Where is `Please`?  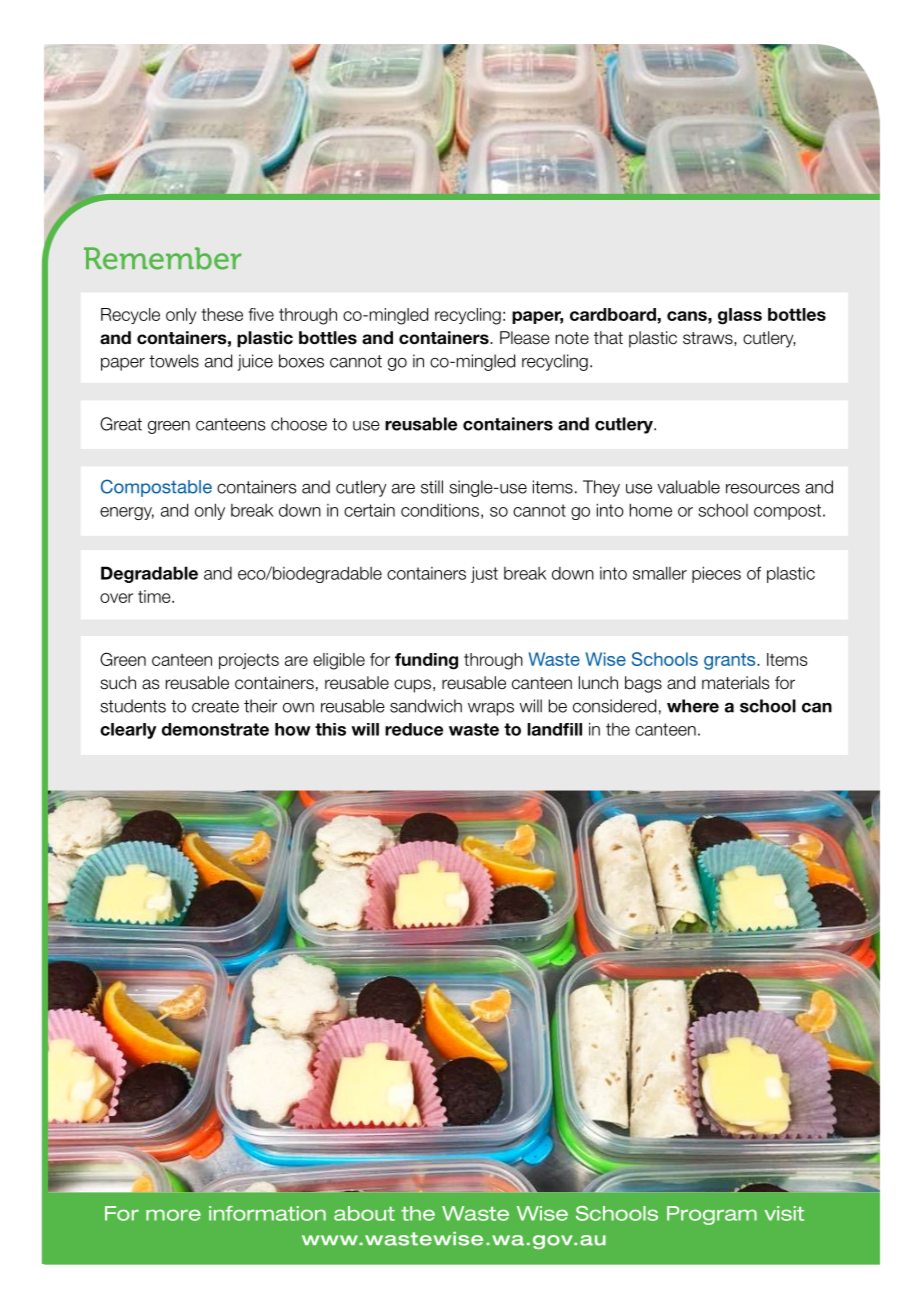 Please is located at coordinates (525, 338).
